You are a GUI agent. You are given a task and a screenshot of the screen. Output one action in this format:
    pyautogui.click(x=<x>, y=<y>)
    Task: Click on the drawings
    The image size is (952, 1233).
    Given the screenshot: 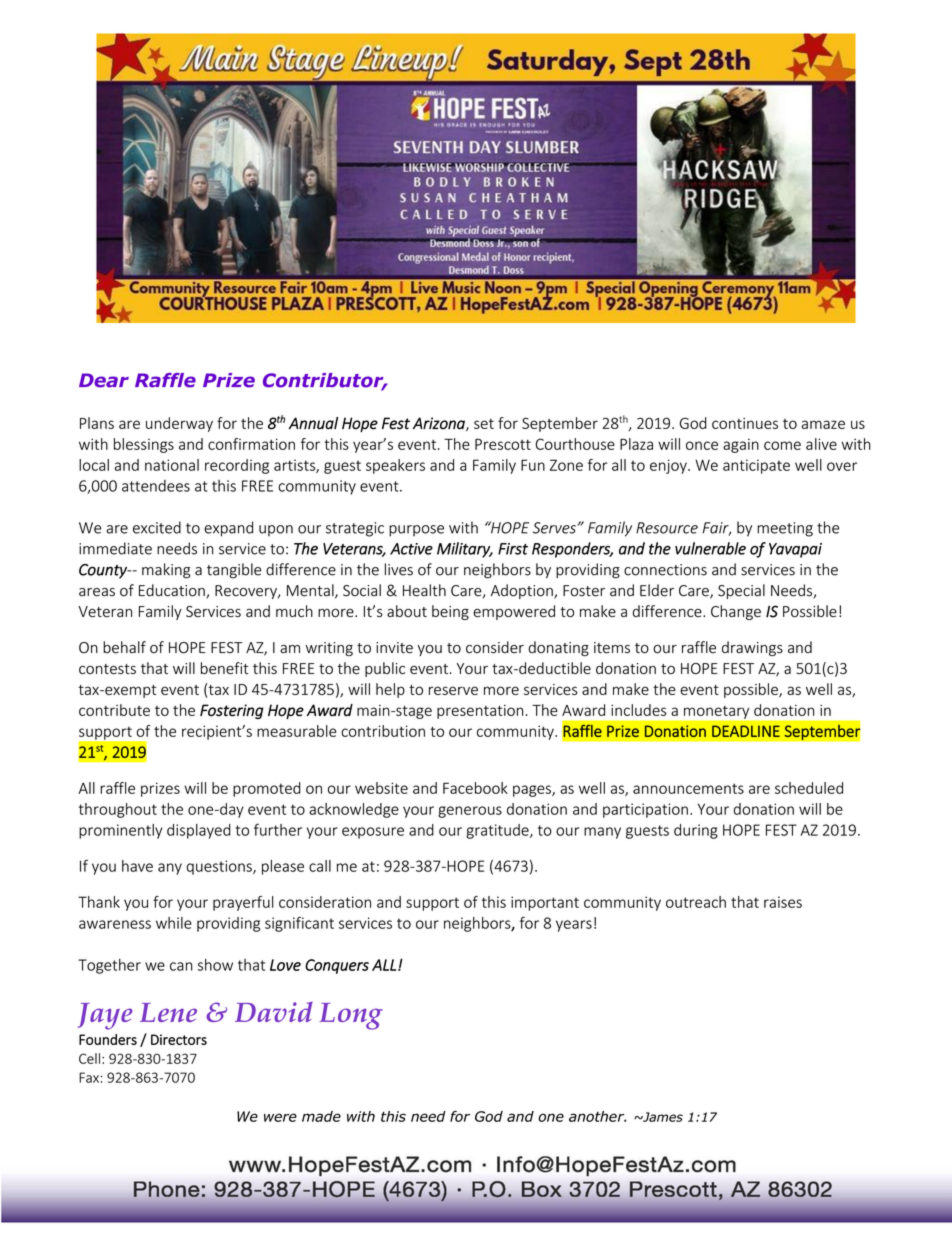 What is the action you would take?
    pyautogui.click(x=752, y=648)
